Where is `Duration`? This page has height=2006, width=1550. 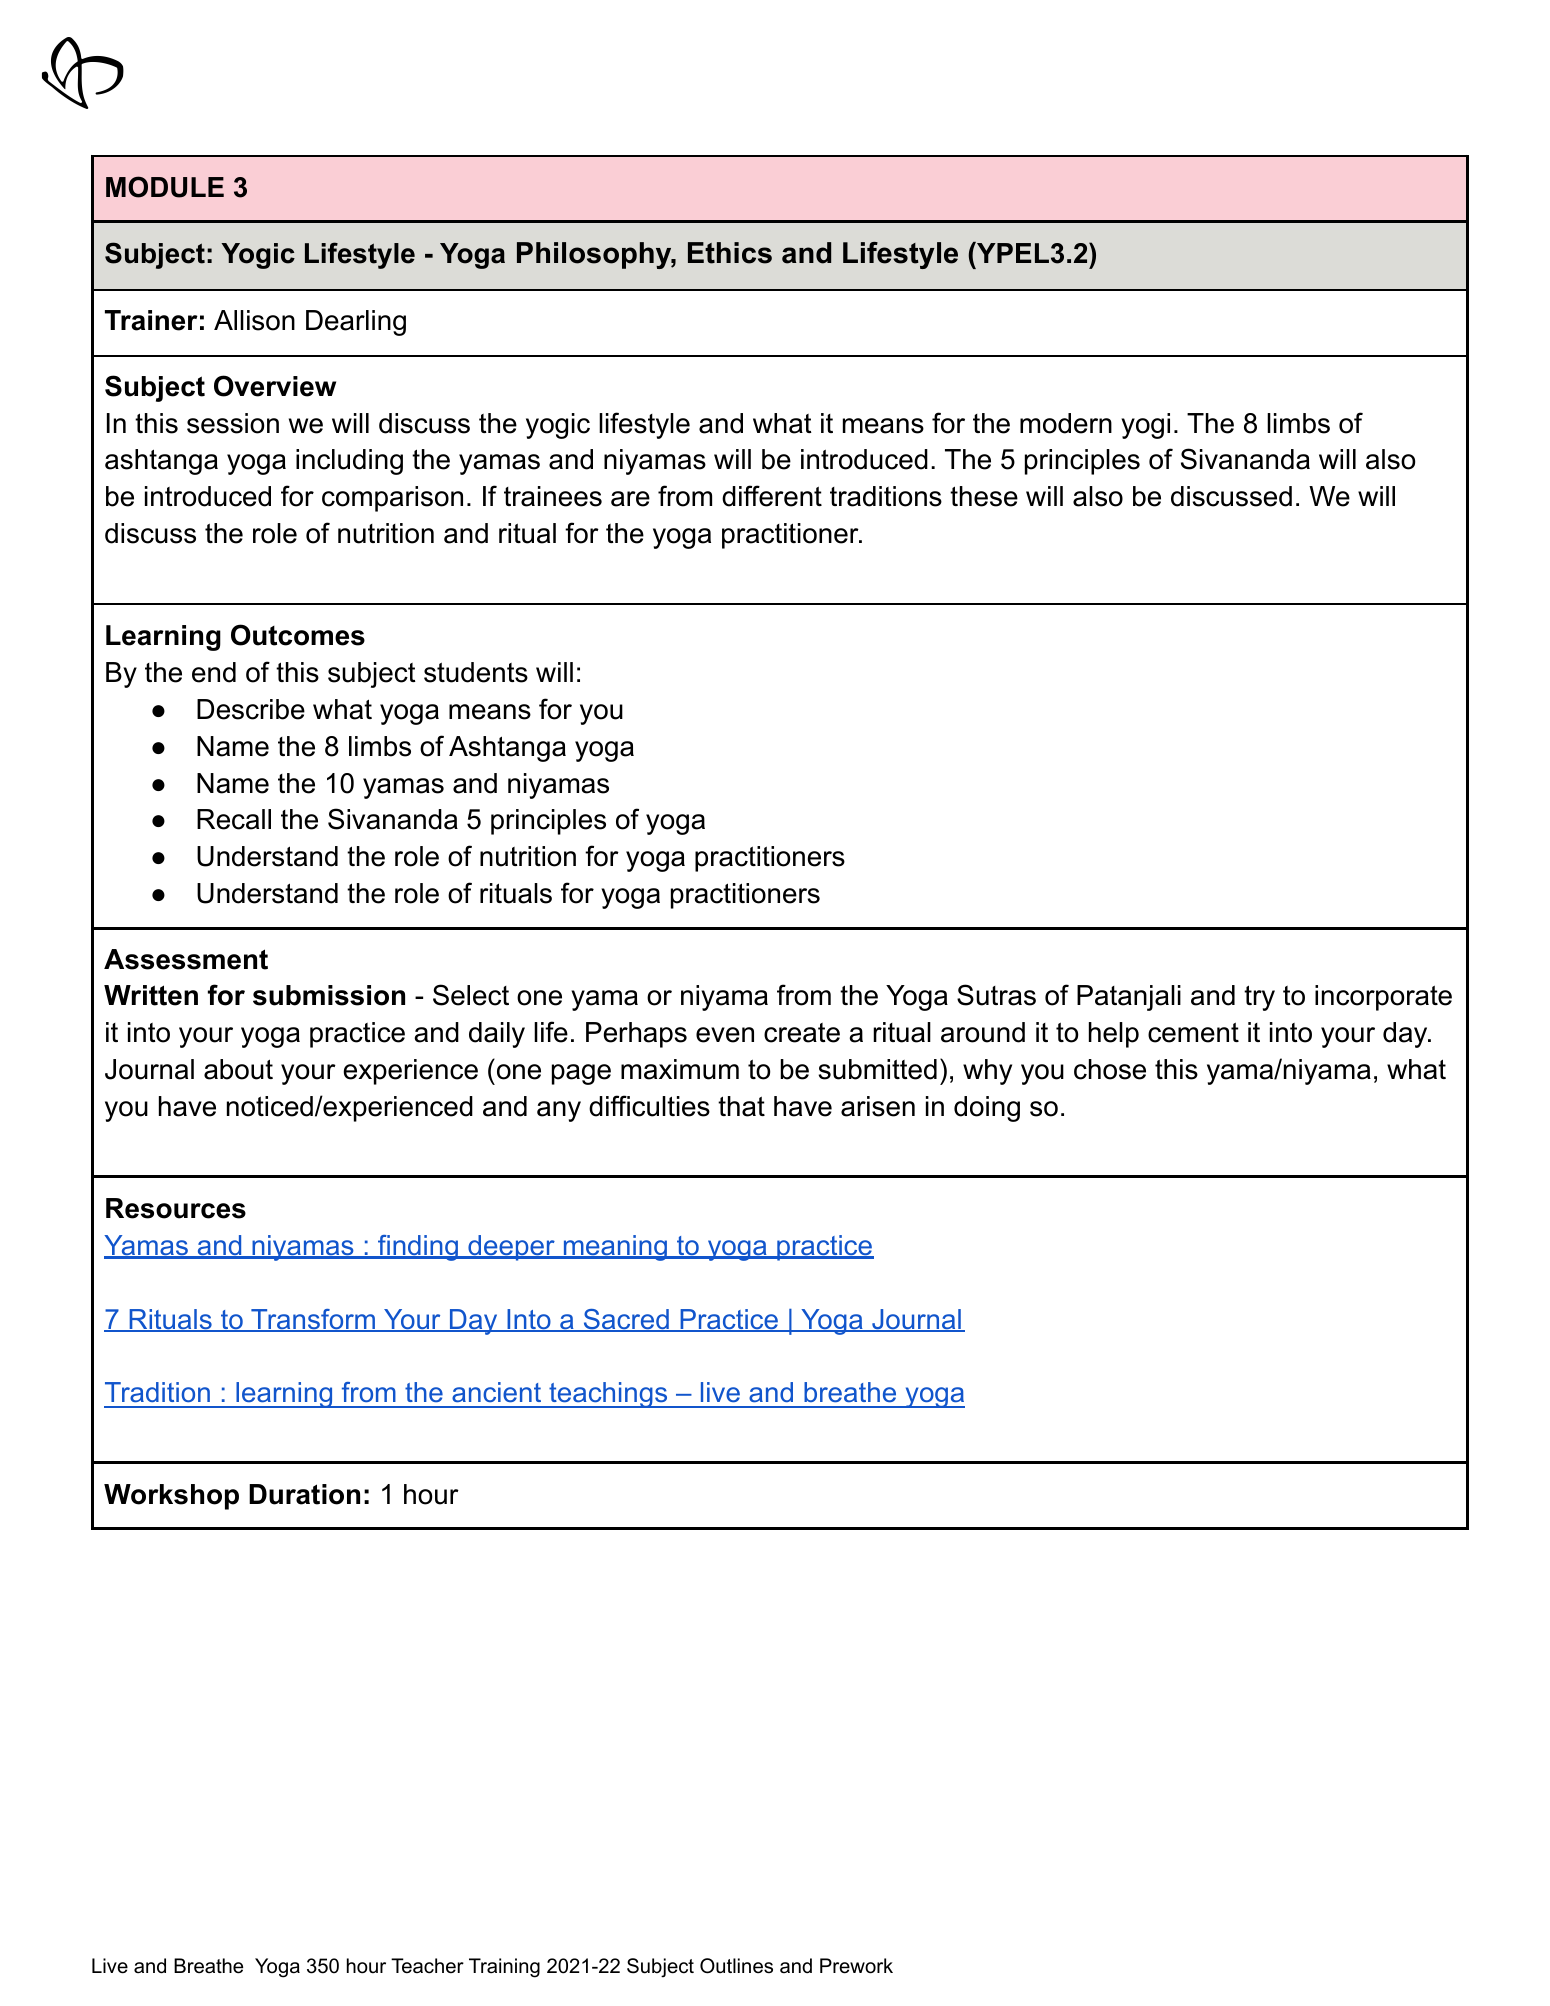 Duration is located at coordinates (304, 1494).
